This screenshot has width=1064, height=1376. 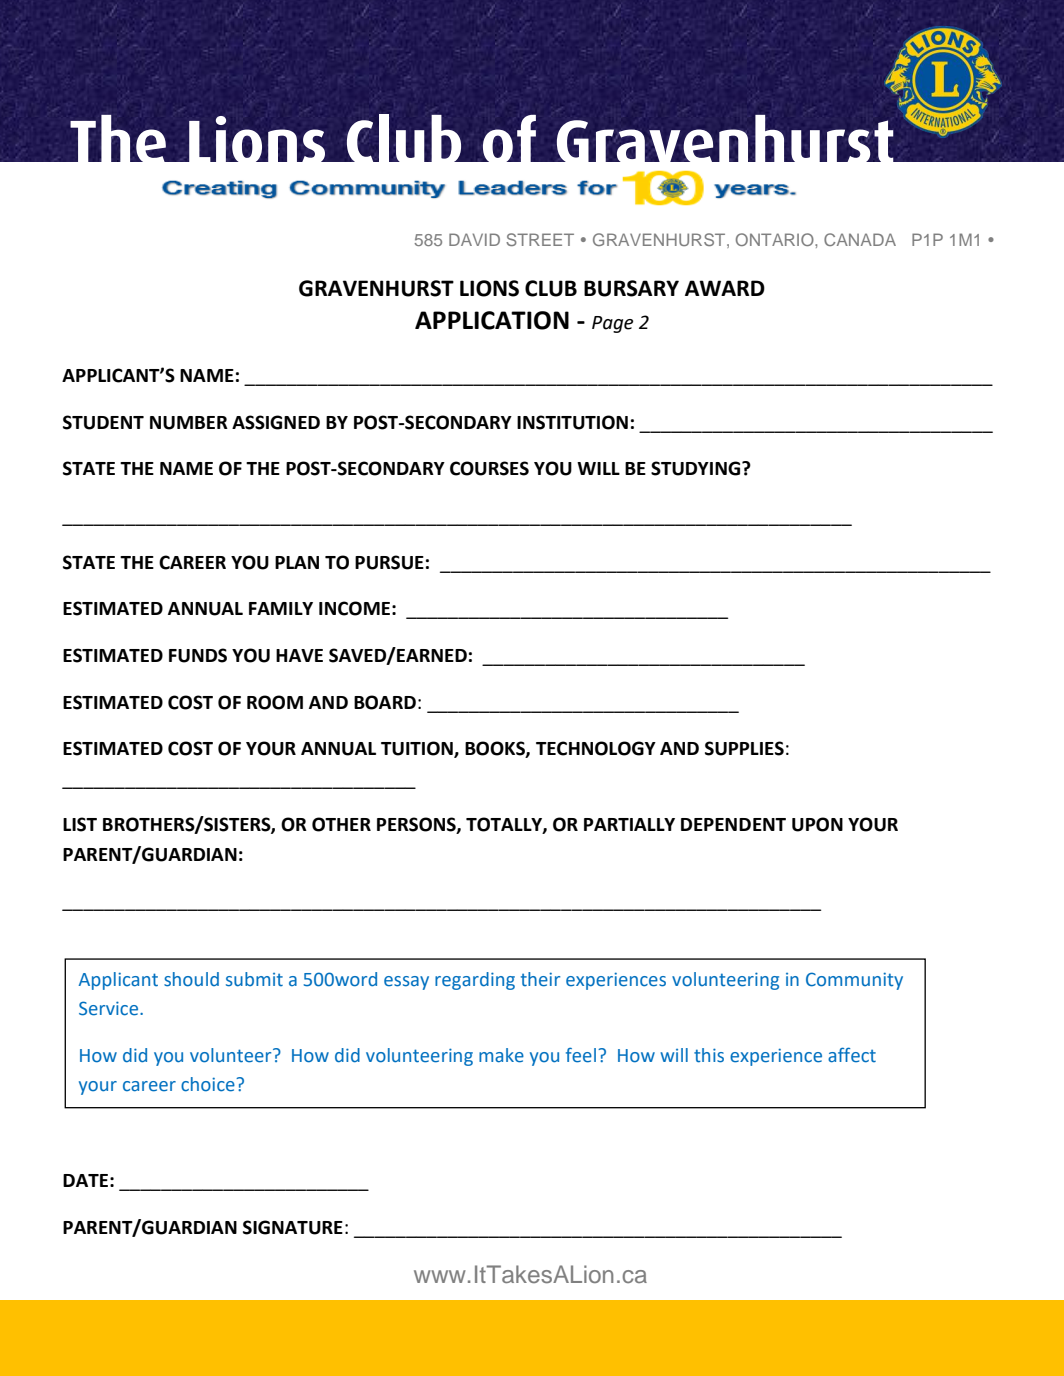 I want to click on ROOM, so click(x=275, y=702).
